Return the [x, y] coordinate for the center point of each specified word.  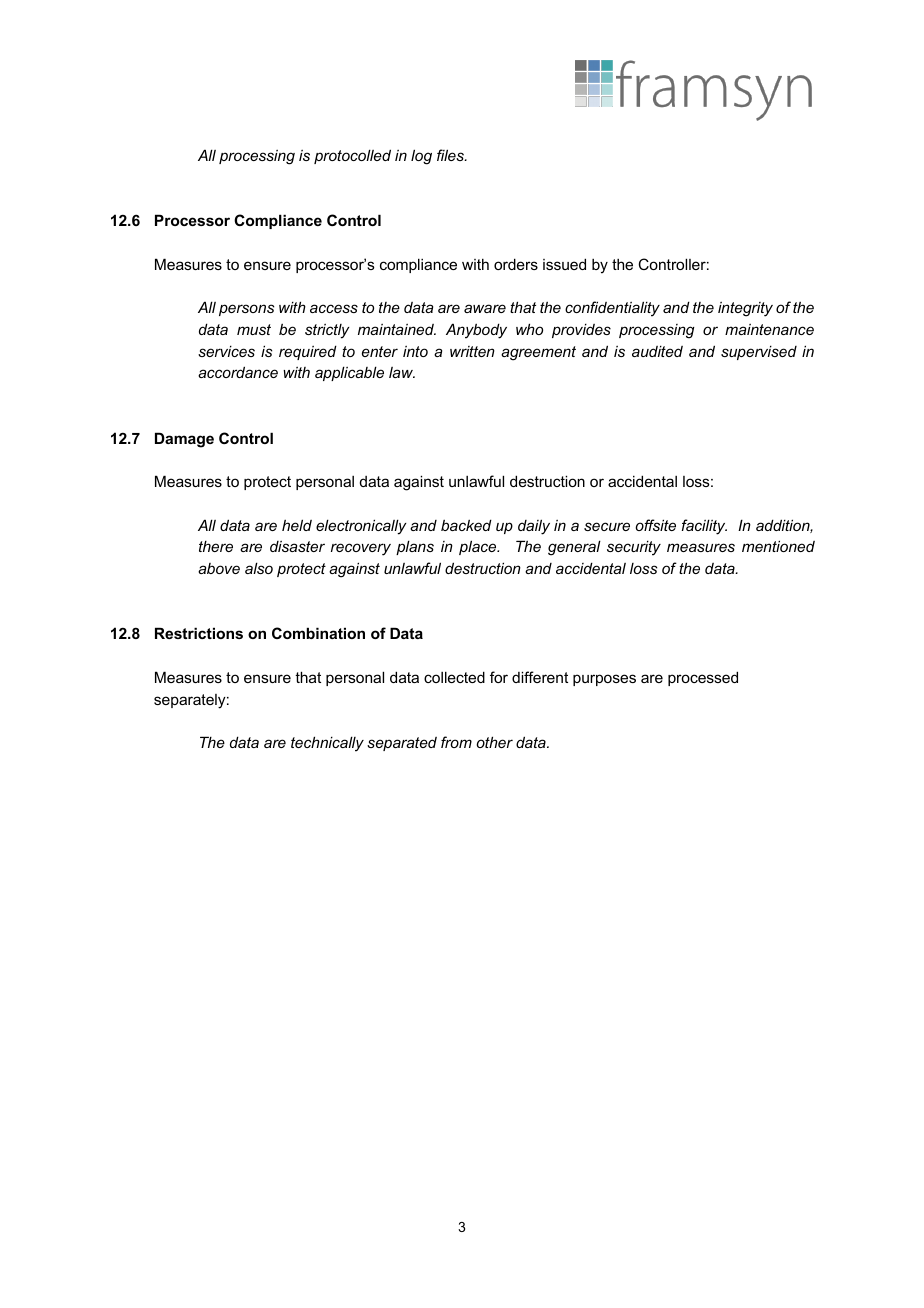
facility [704, 527]
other [494, 742]
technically [327, 744]
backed [466, 525]
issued [564, 264]
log [421, 157]
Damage [184, 440]
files [451, 155]
